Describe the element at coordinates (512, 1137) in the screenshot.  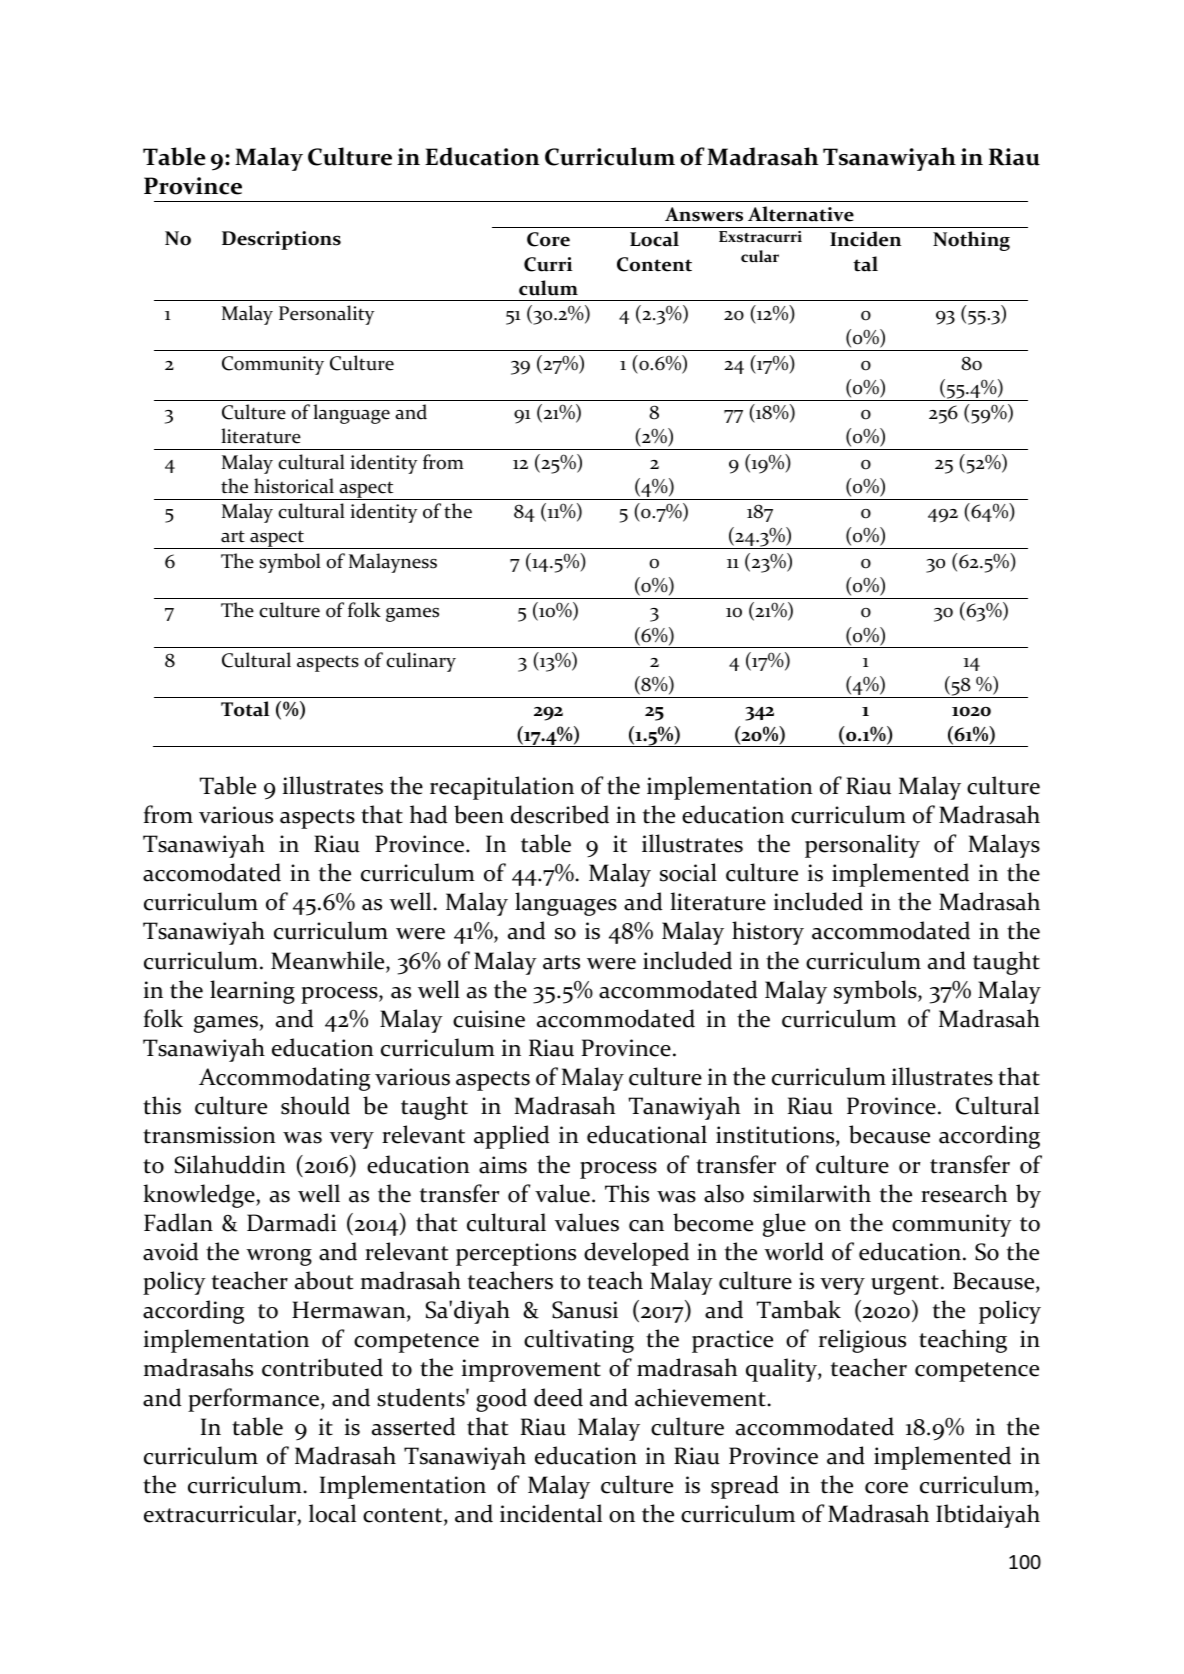
I see `applied` at that location.
